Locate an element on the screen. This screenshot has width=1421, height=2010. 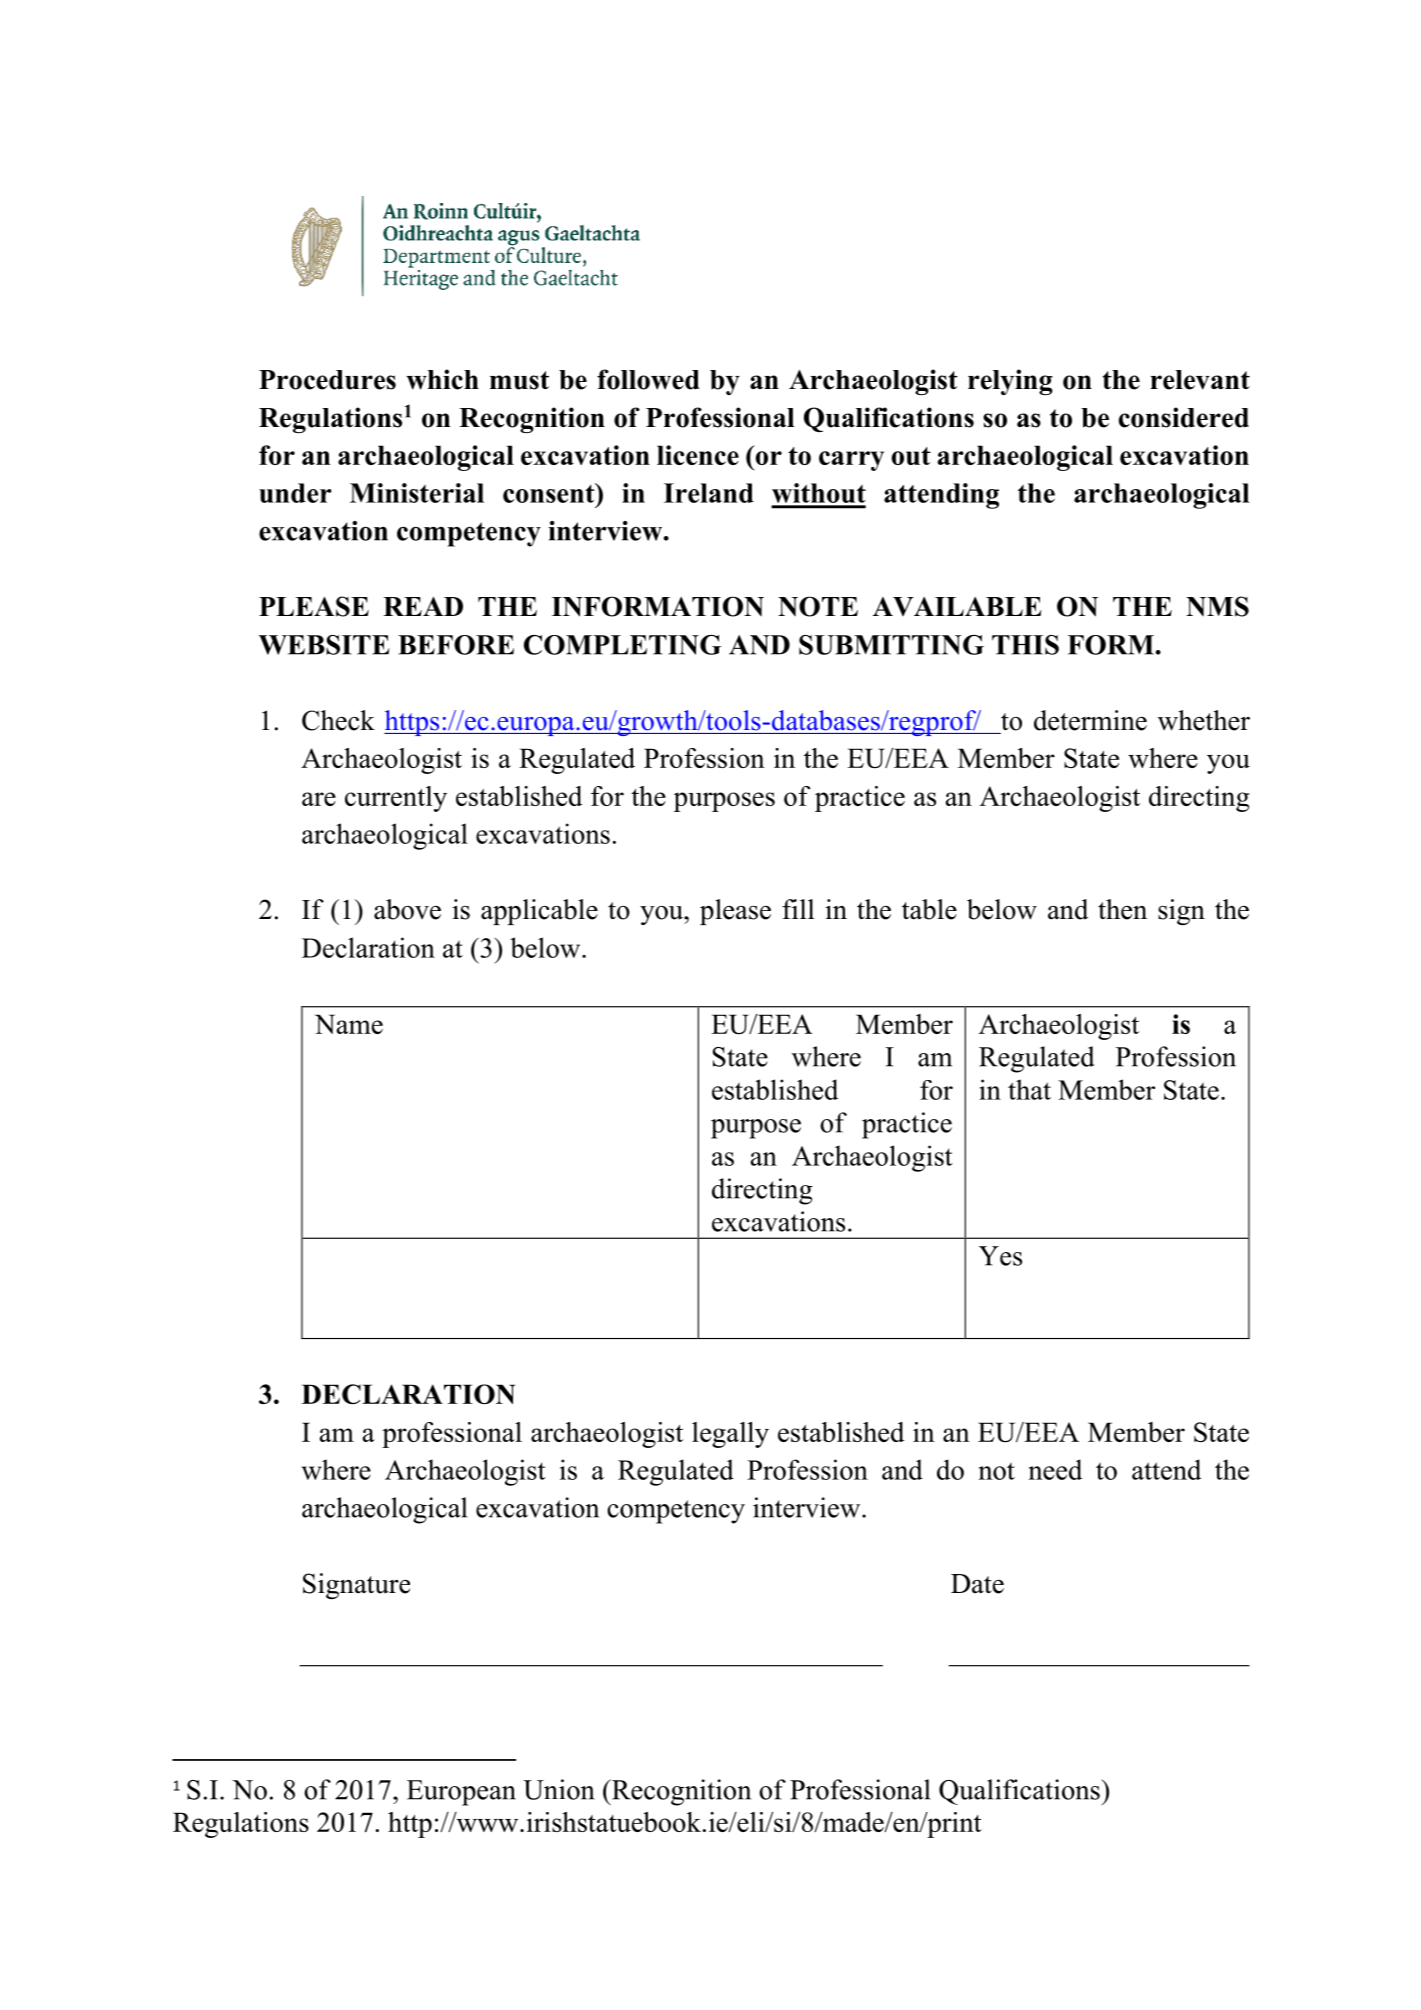
Name is located at coordinates (349, 1024).
